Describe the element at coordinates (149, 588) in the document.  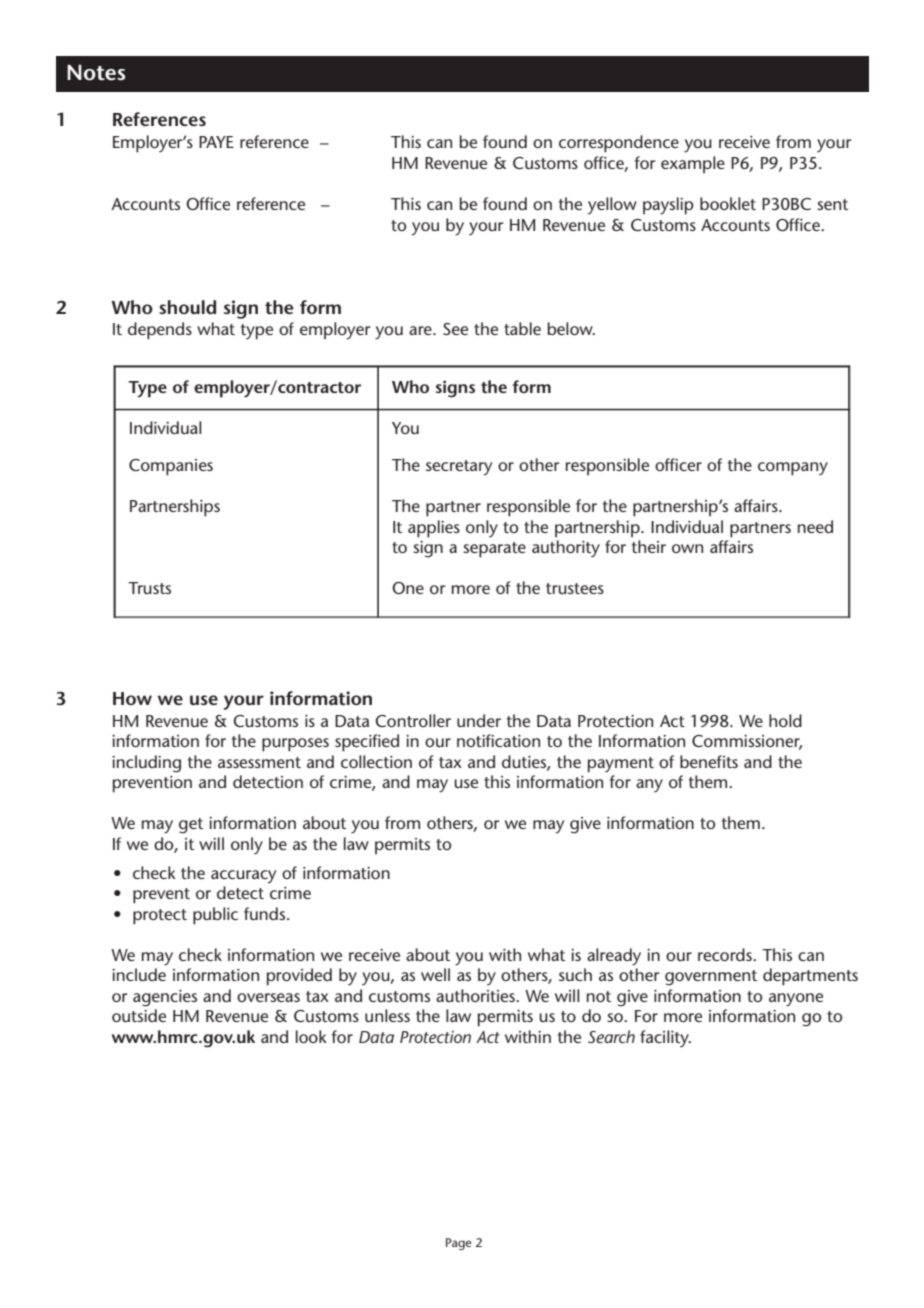
I see `Trusts` at that location.
